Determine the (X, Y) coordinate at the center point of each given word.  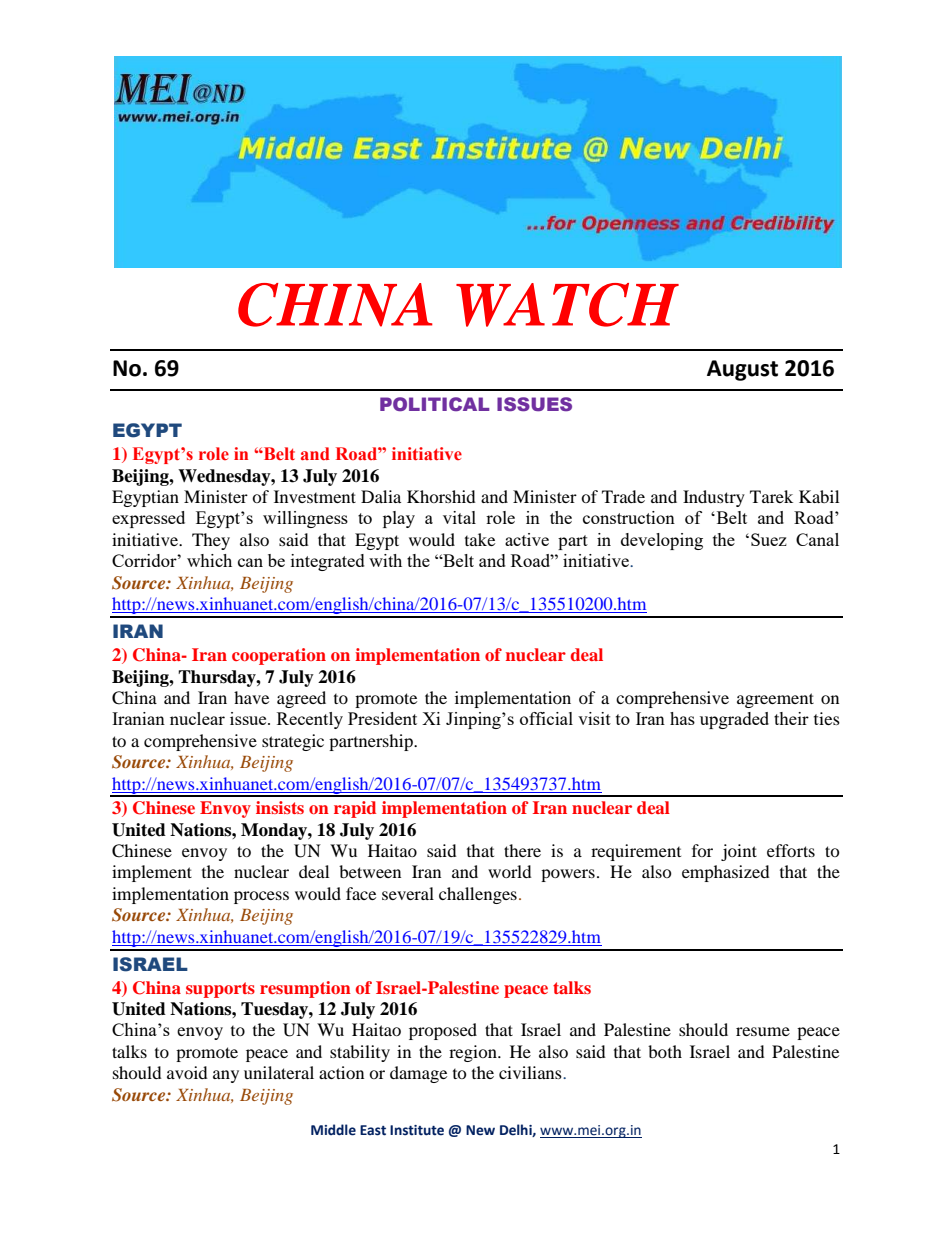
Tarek (771, 496)
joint (739, 852)
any (226, 1076)
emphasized (726, 873)
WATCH (567, 305)
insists (280, 807)
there (522, 850)
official (546, 718)
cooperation (279, 656)
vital (459, 517)
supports (220, 990)
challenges (478, 895)
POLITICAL (435, 404)
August (742, 370)
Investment (315, 496)
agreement (775, 700)
